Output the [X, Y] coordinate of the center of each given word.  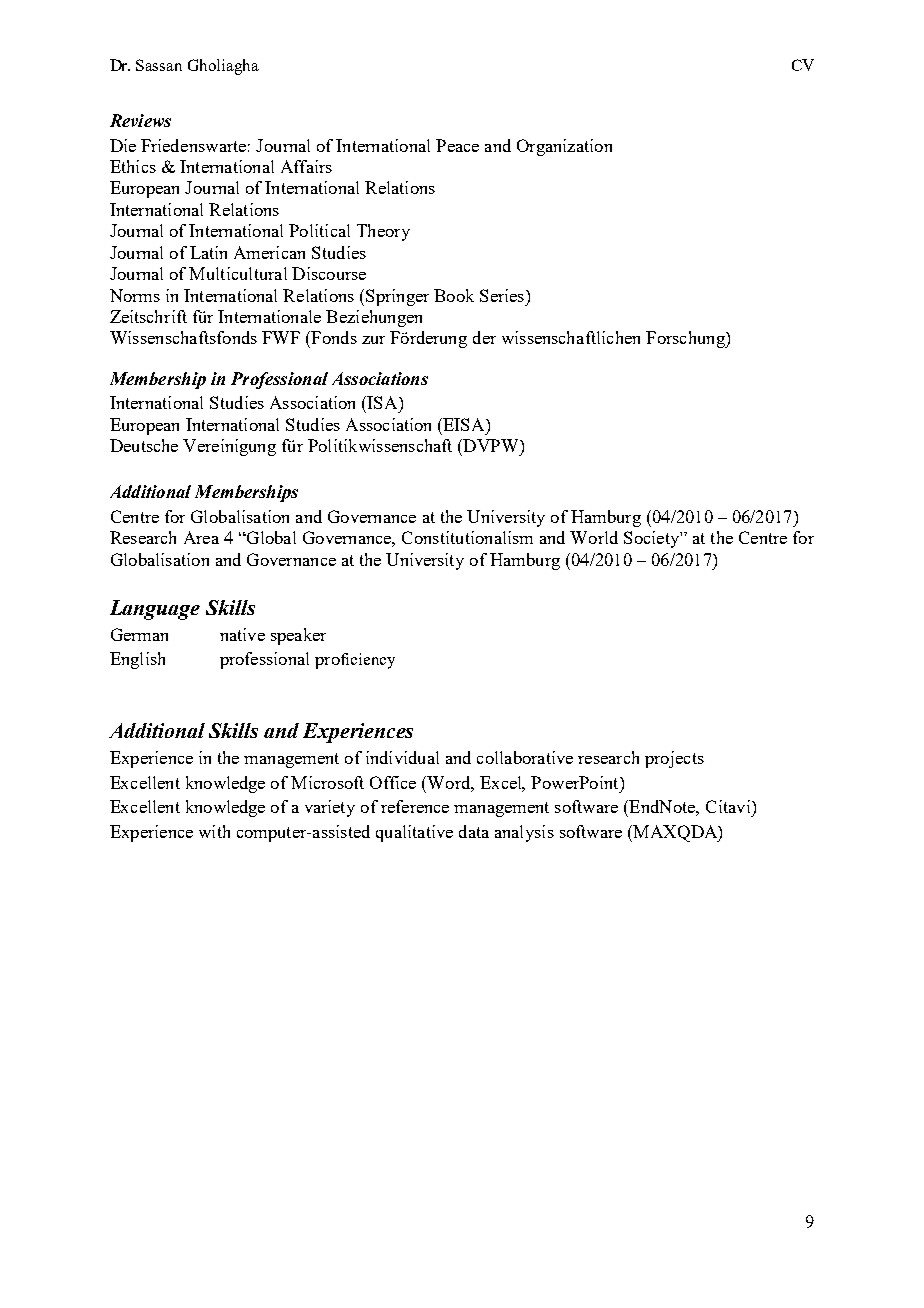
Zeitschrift [148, 316]
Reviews [140, 120]
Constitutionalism [467, 537]
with [214, 831]
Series [502, 295]
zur [373, 340]
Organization [564, 147]
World [594, 537]
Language [155, 610]
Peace [457, 145]
